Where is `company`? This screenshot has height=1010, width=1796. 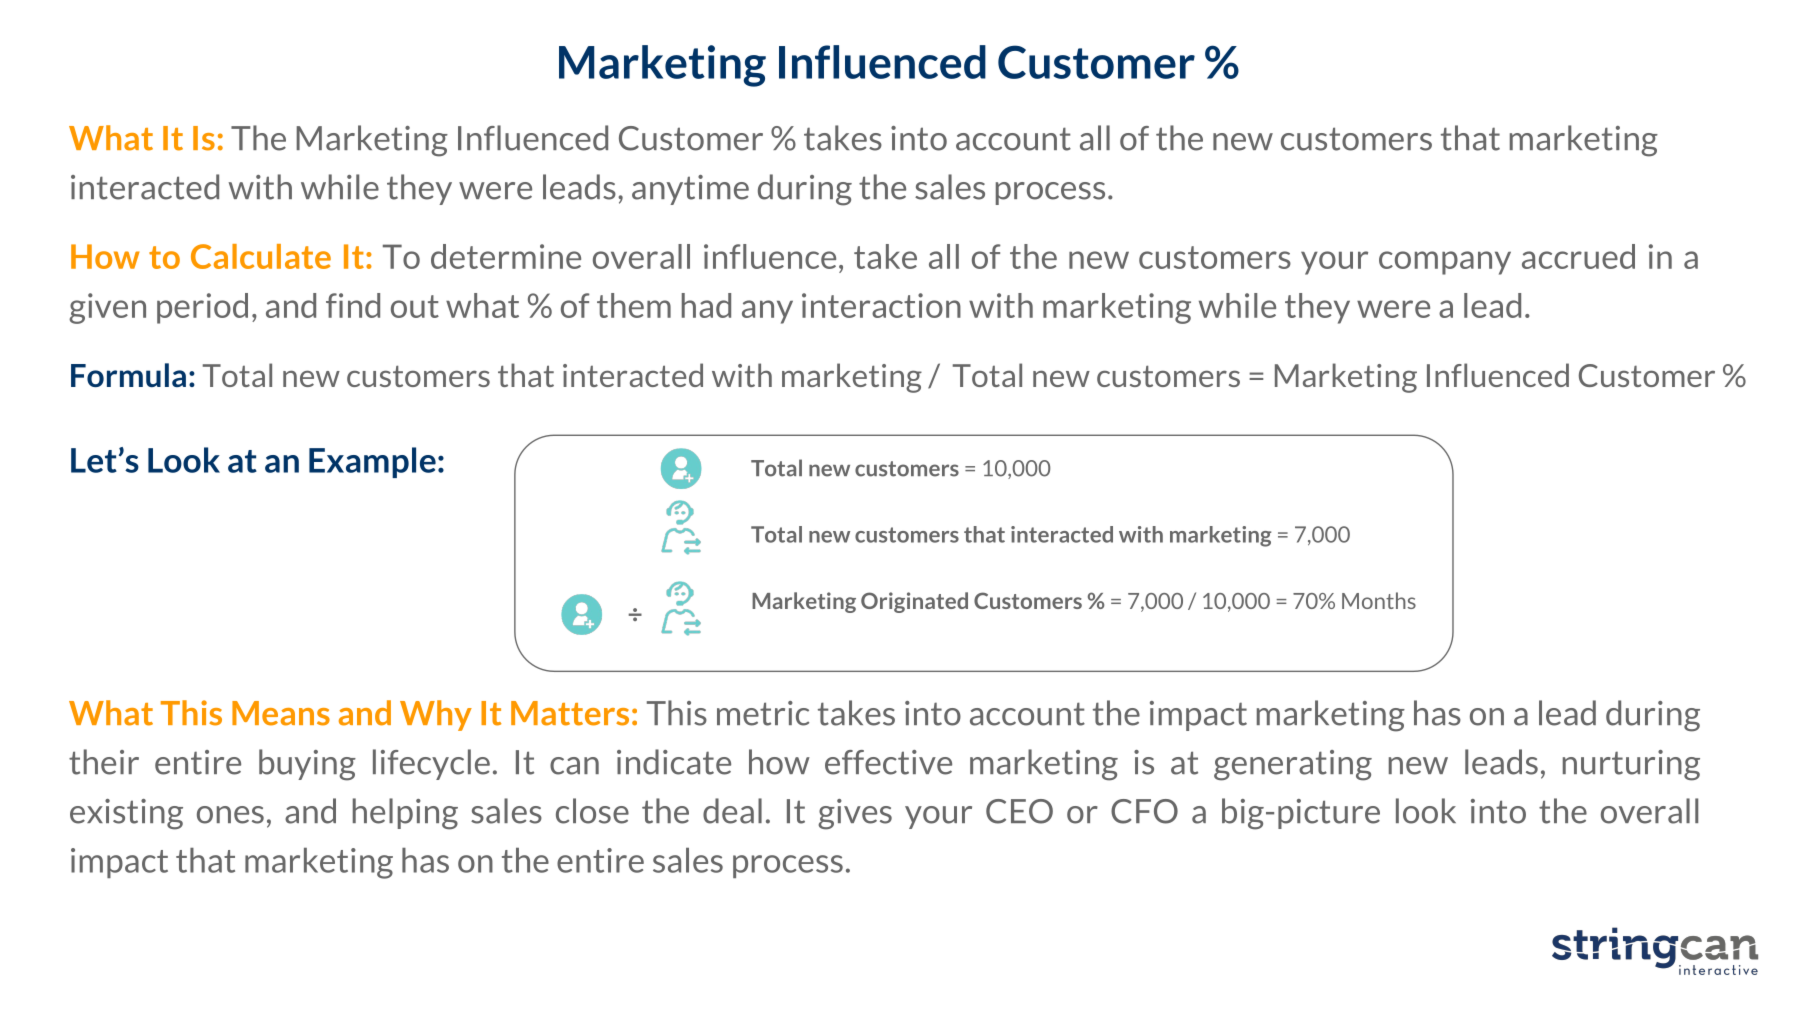 company is located at coordinates (1445, 263).
